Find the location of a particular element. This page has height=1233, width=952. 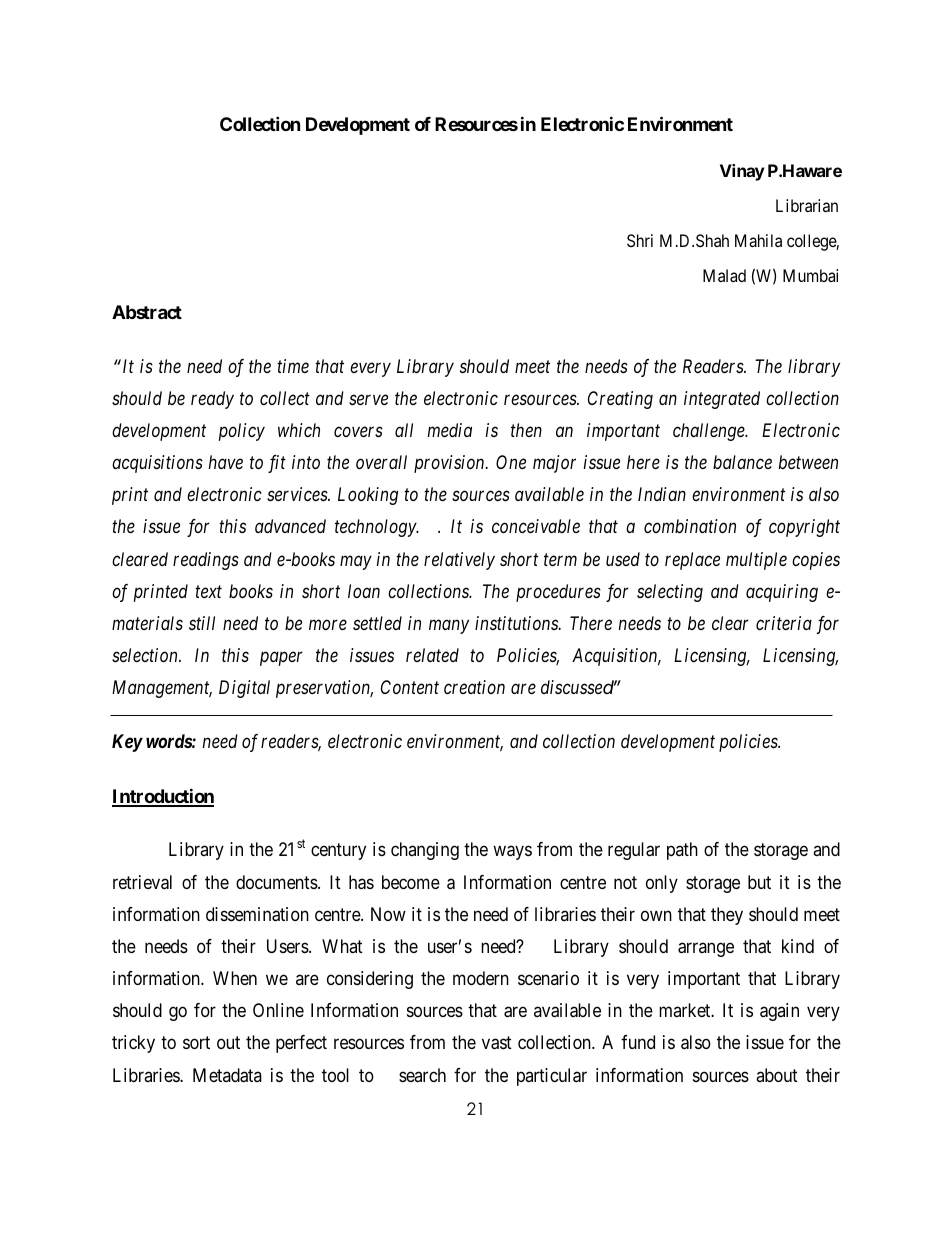

vast is located at coordinates (497, 1043).
